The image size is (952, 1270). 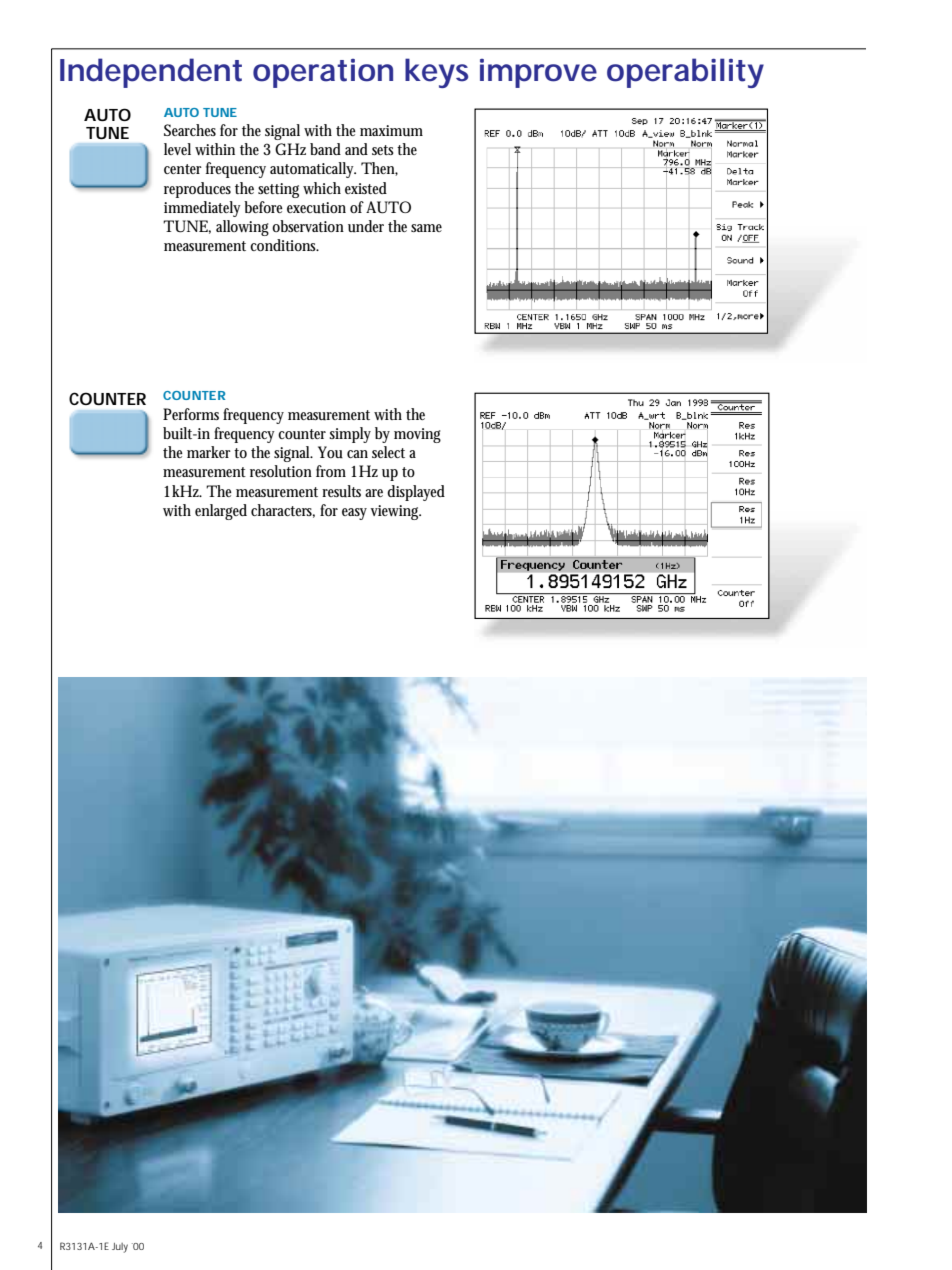 I want to click on select, so click(x=388, y=452).
